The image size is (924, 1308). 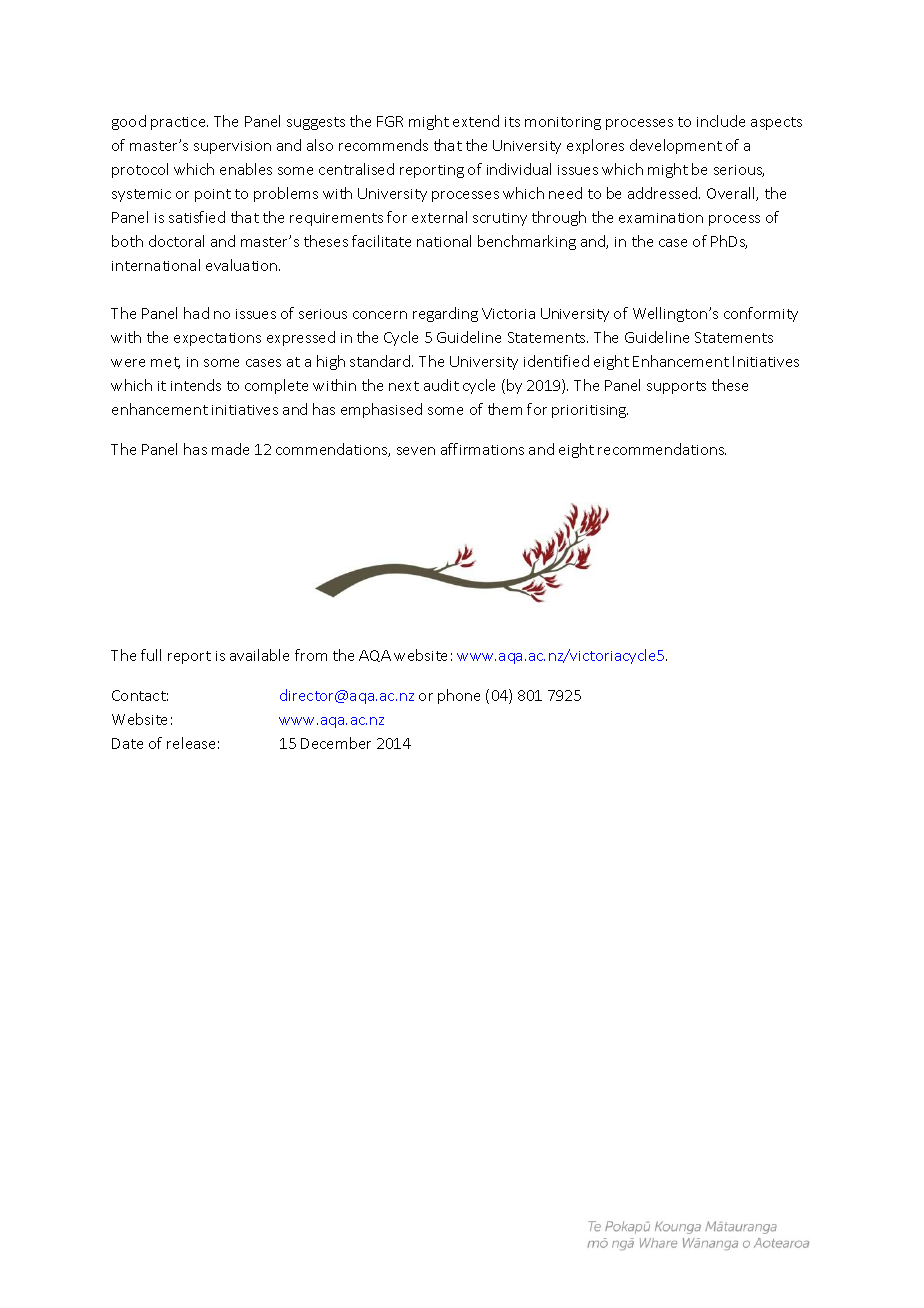 I want to click on supervision, so click(x=232, y=147).
